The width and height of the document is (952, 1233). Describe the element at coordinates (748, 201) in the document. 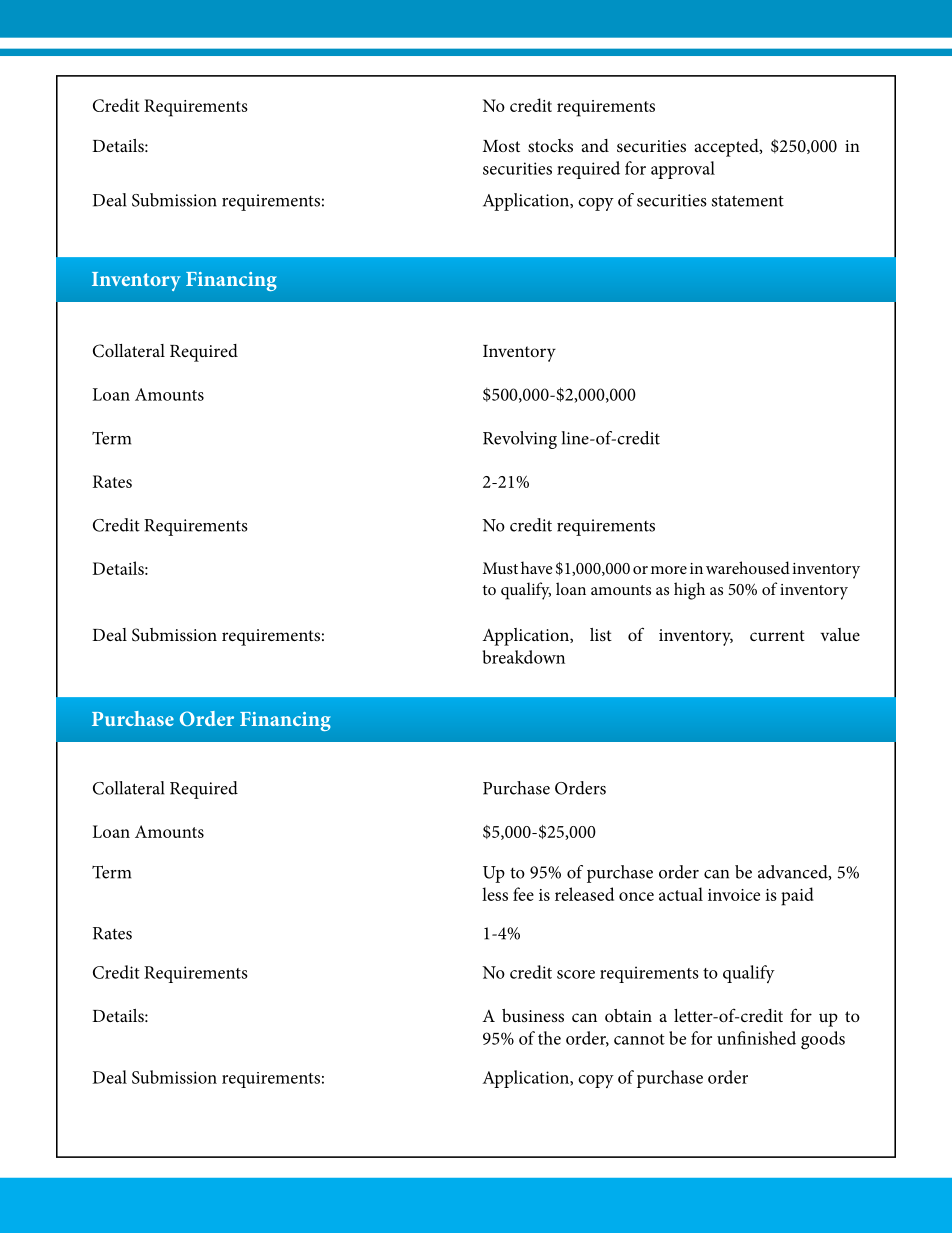

I see `statement` at that location.
